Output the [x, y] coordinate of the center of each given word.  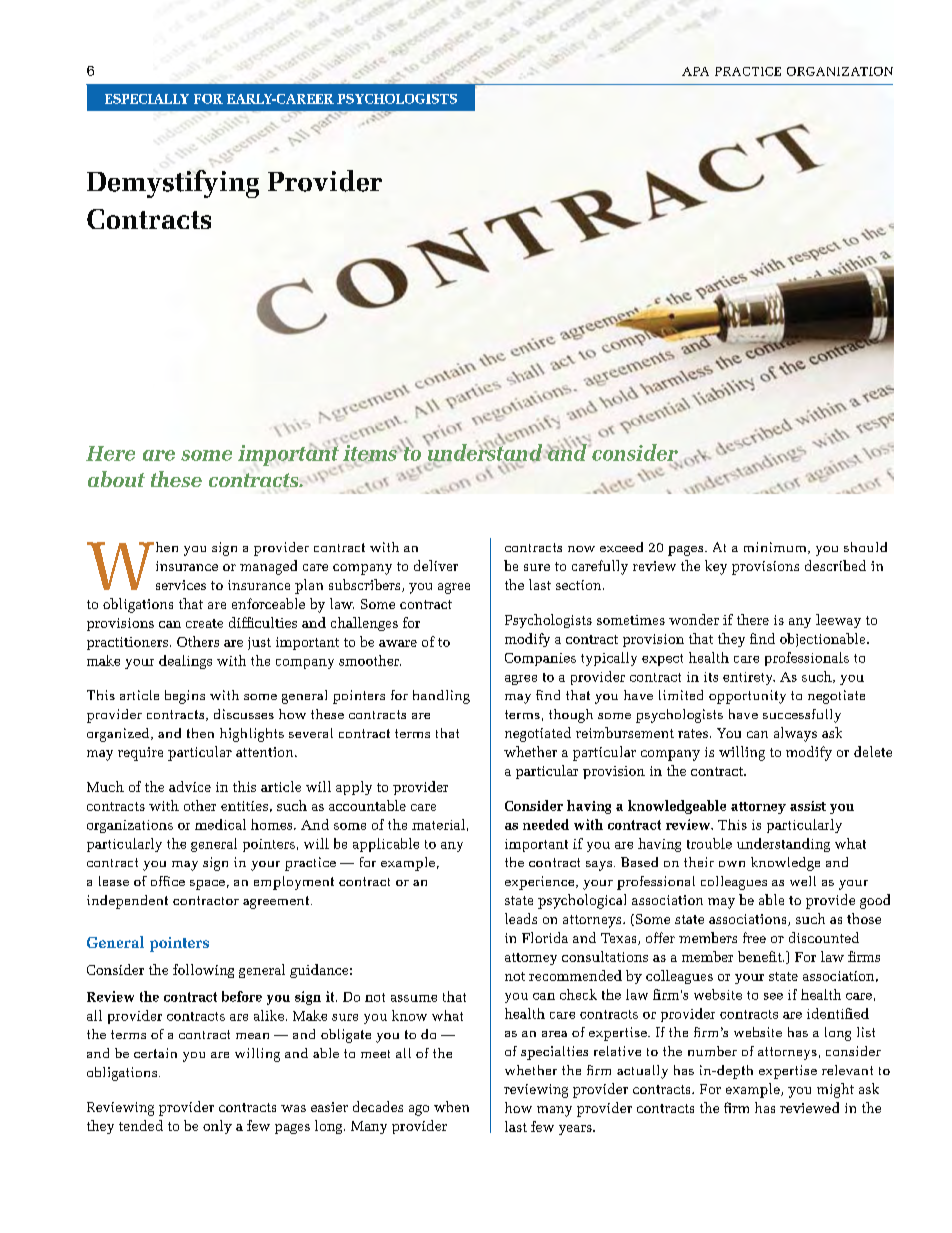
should [865, 547]
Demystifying [173, 184]
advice [190, 786]
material [438, 824]
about [116, 479]
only [217, 1127]
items [371, 454]
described [835, 565]
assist [808, 806]
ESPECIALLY [147, 99]
